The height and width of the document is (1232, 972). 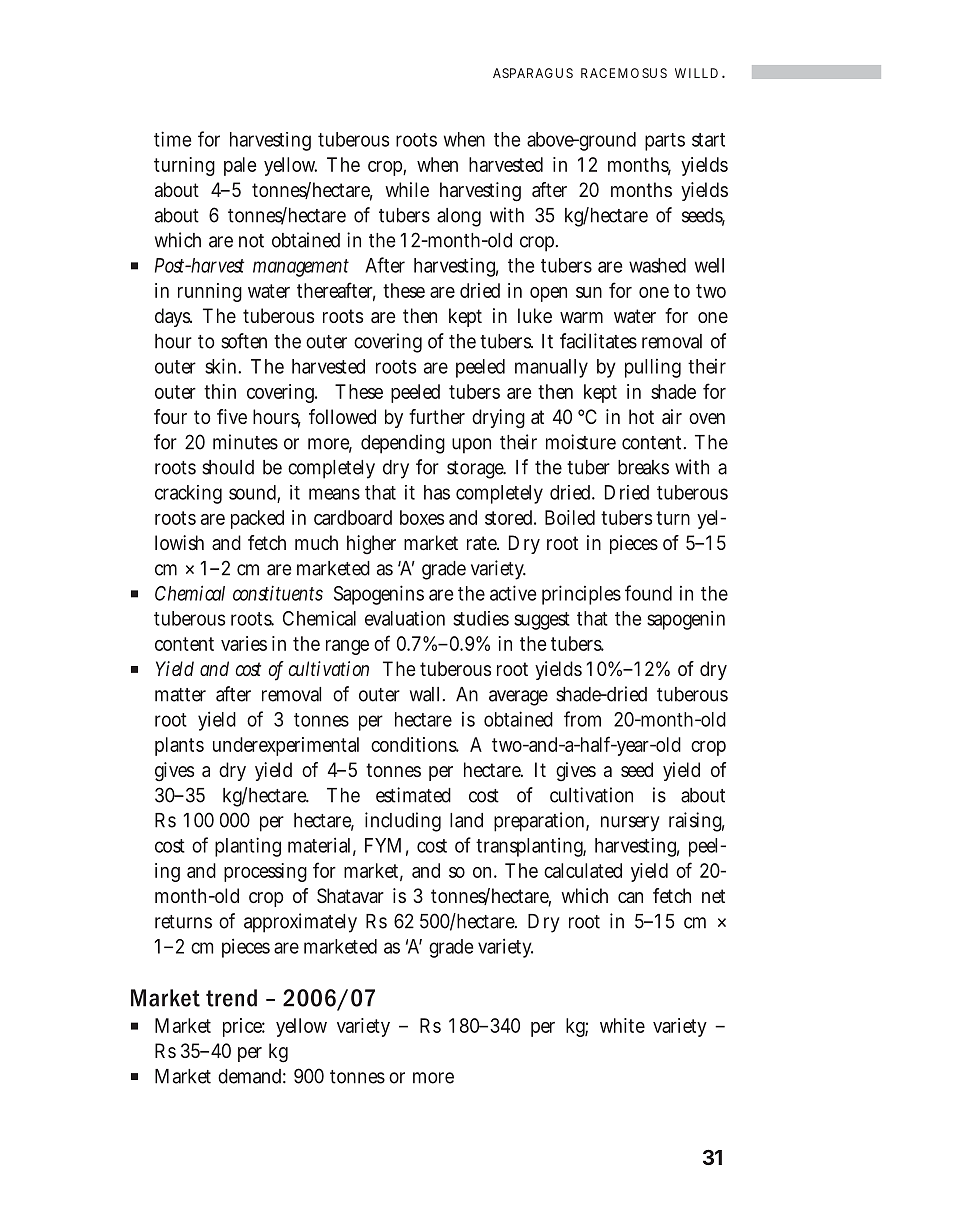 What do you see at coordinates (257, 519) in the document?
I see `packed` at bounding box center [257, 519].
